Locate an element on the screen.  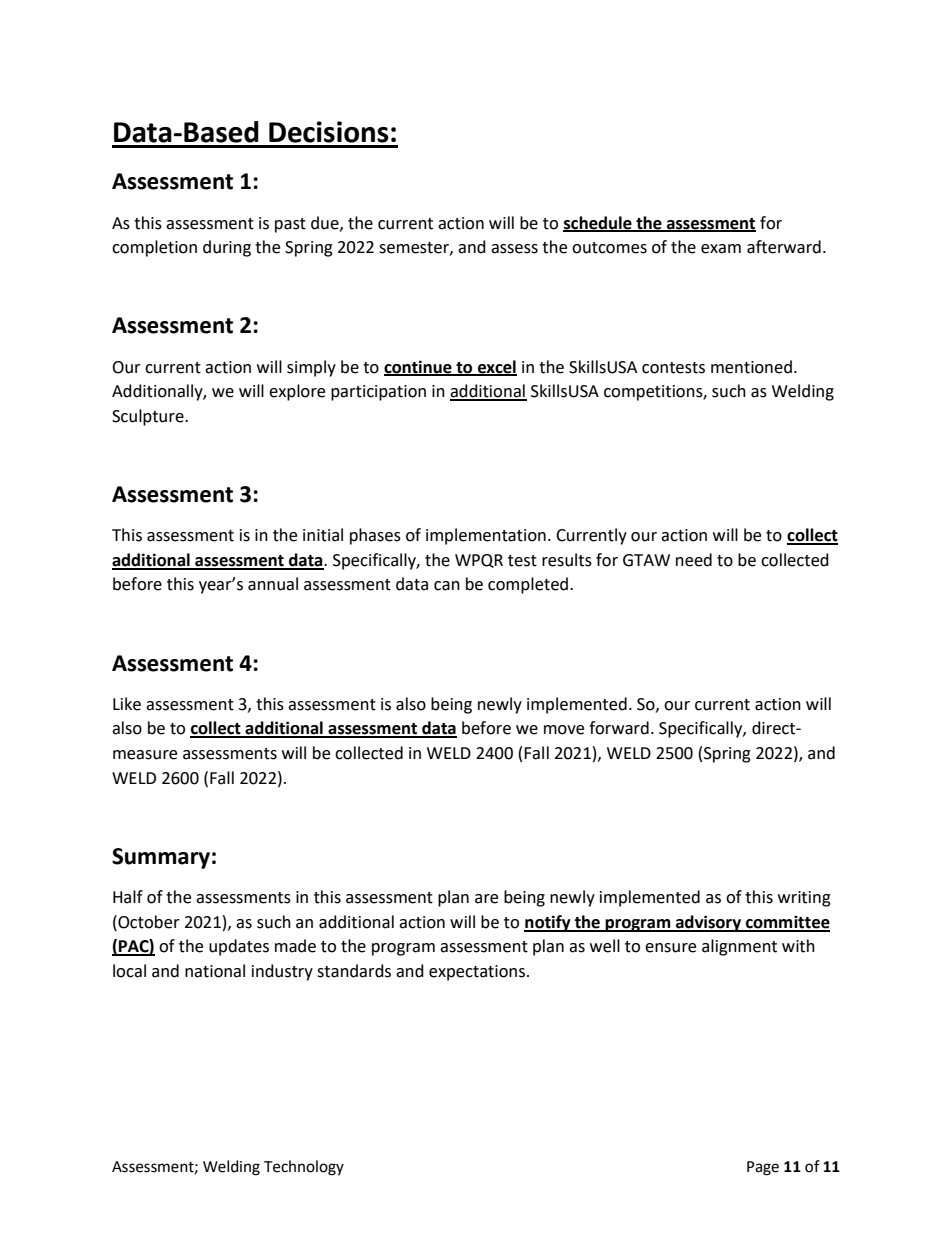
Technology is located at coordinates (304, 1168).
